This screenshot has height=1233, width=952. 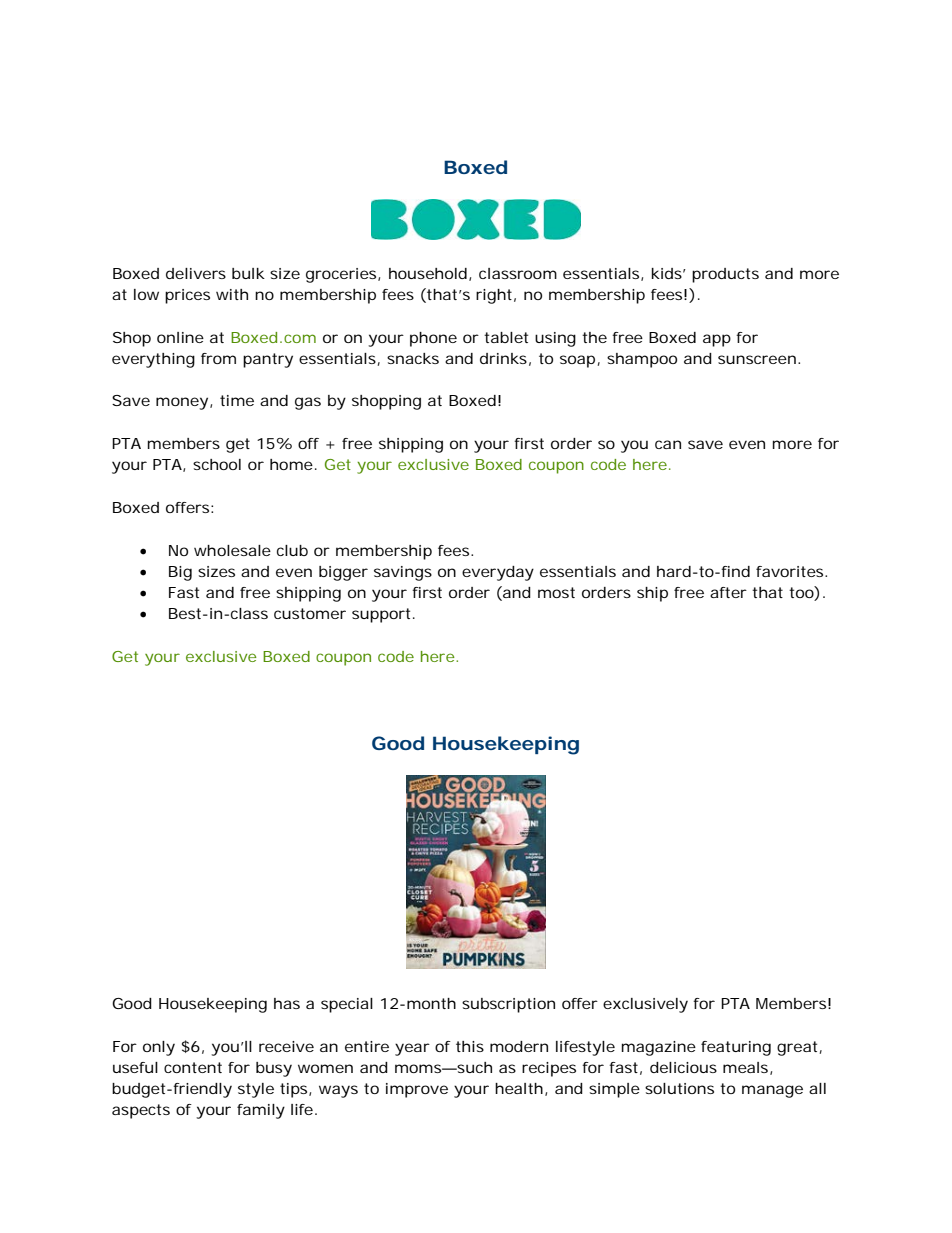 I want to click on right, so click(x=494, y=296).
